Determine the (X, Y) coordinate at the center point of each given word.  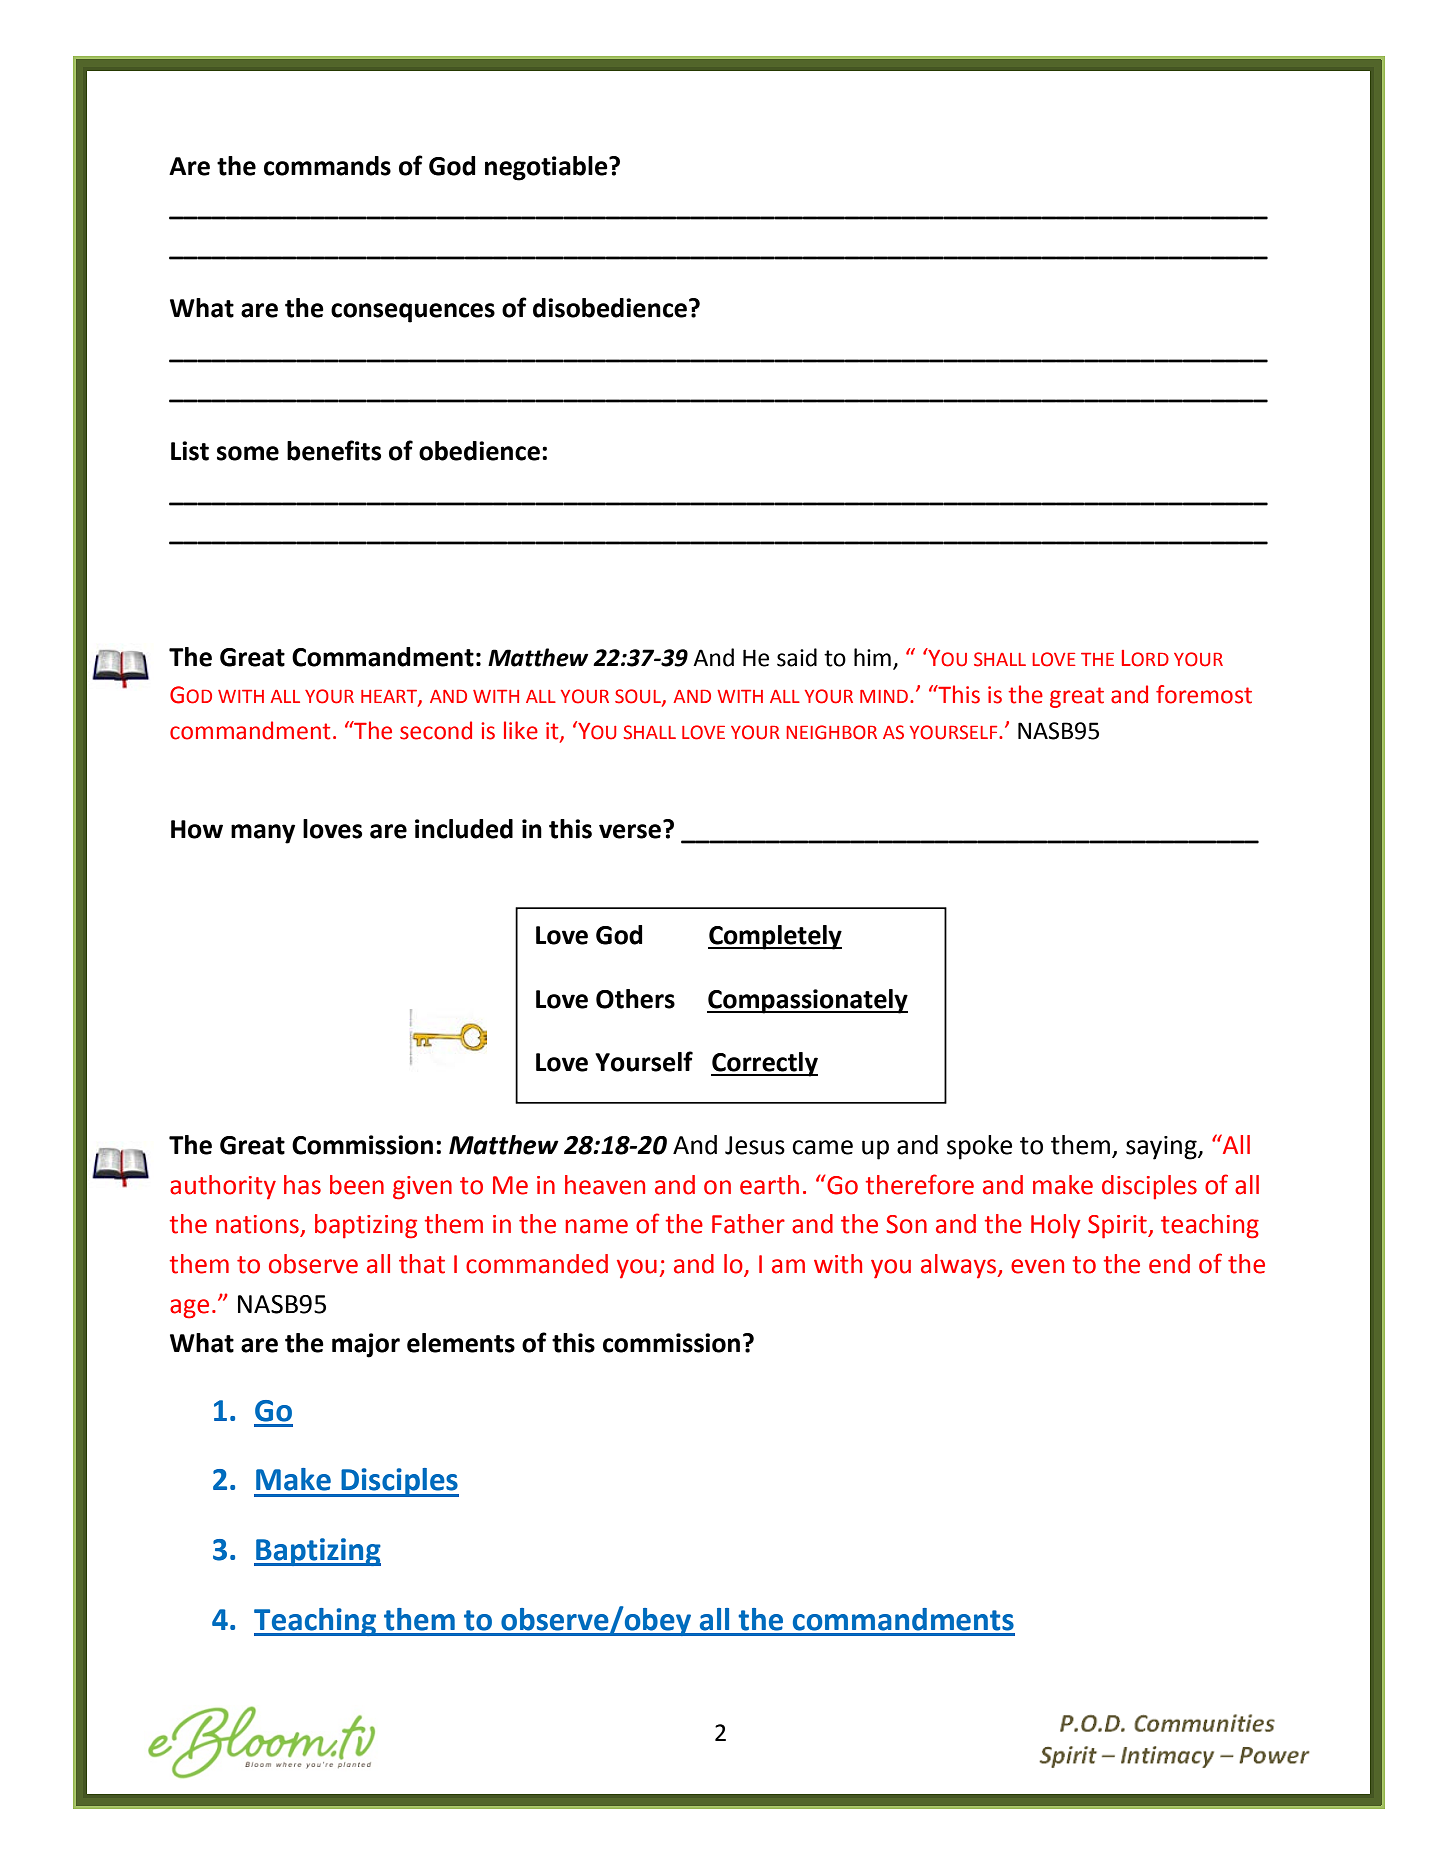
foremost (1204, 694)
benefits (334, 450)
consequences (413, 313)
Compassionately (807, 1001)
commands (327, 166)
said (797, 657)
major (366, 1345)
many (263, 834)
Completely (775, 937)
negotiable (547, 168)
